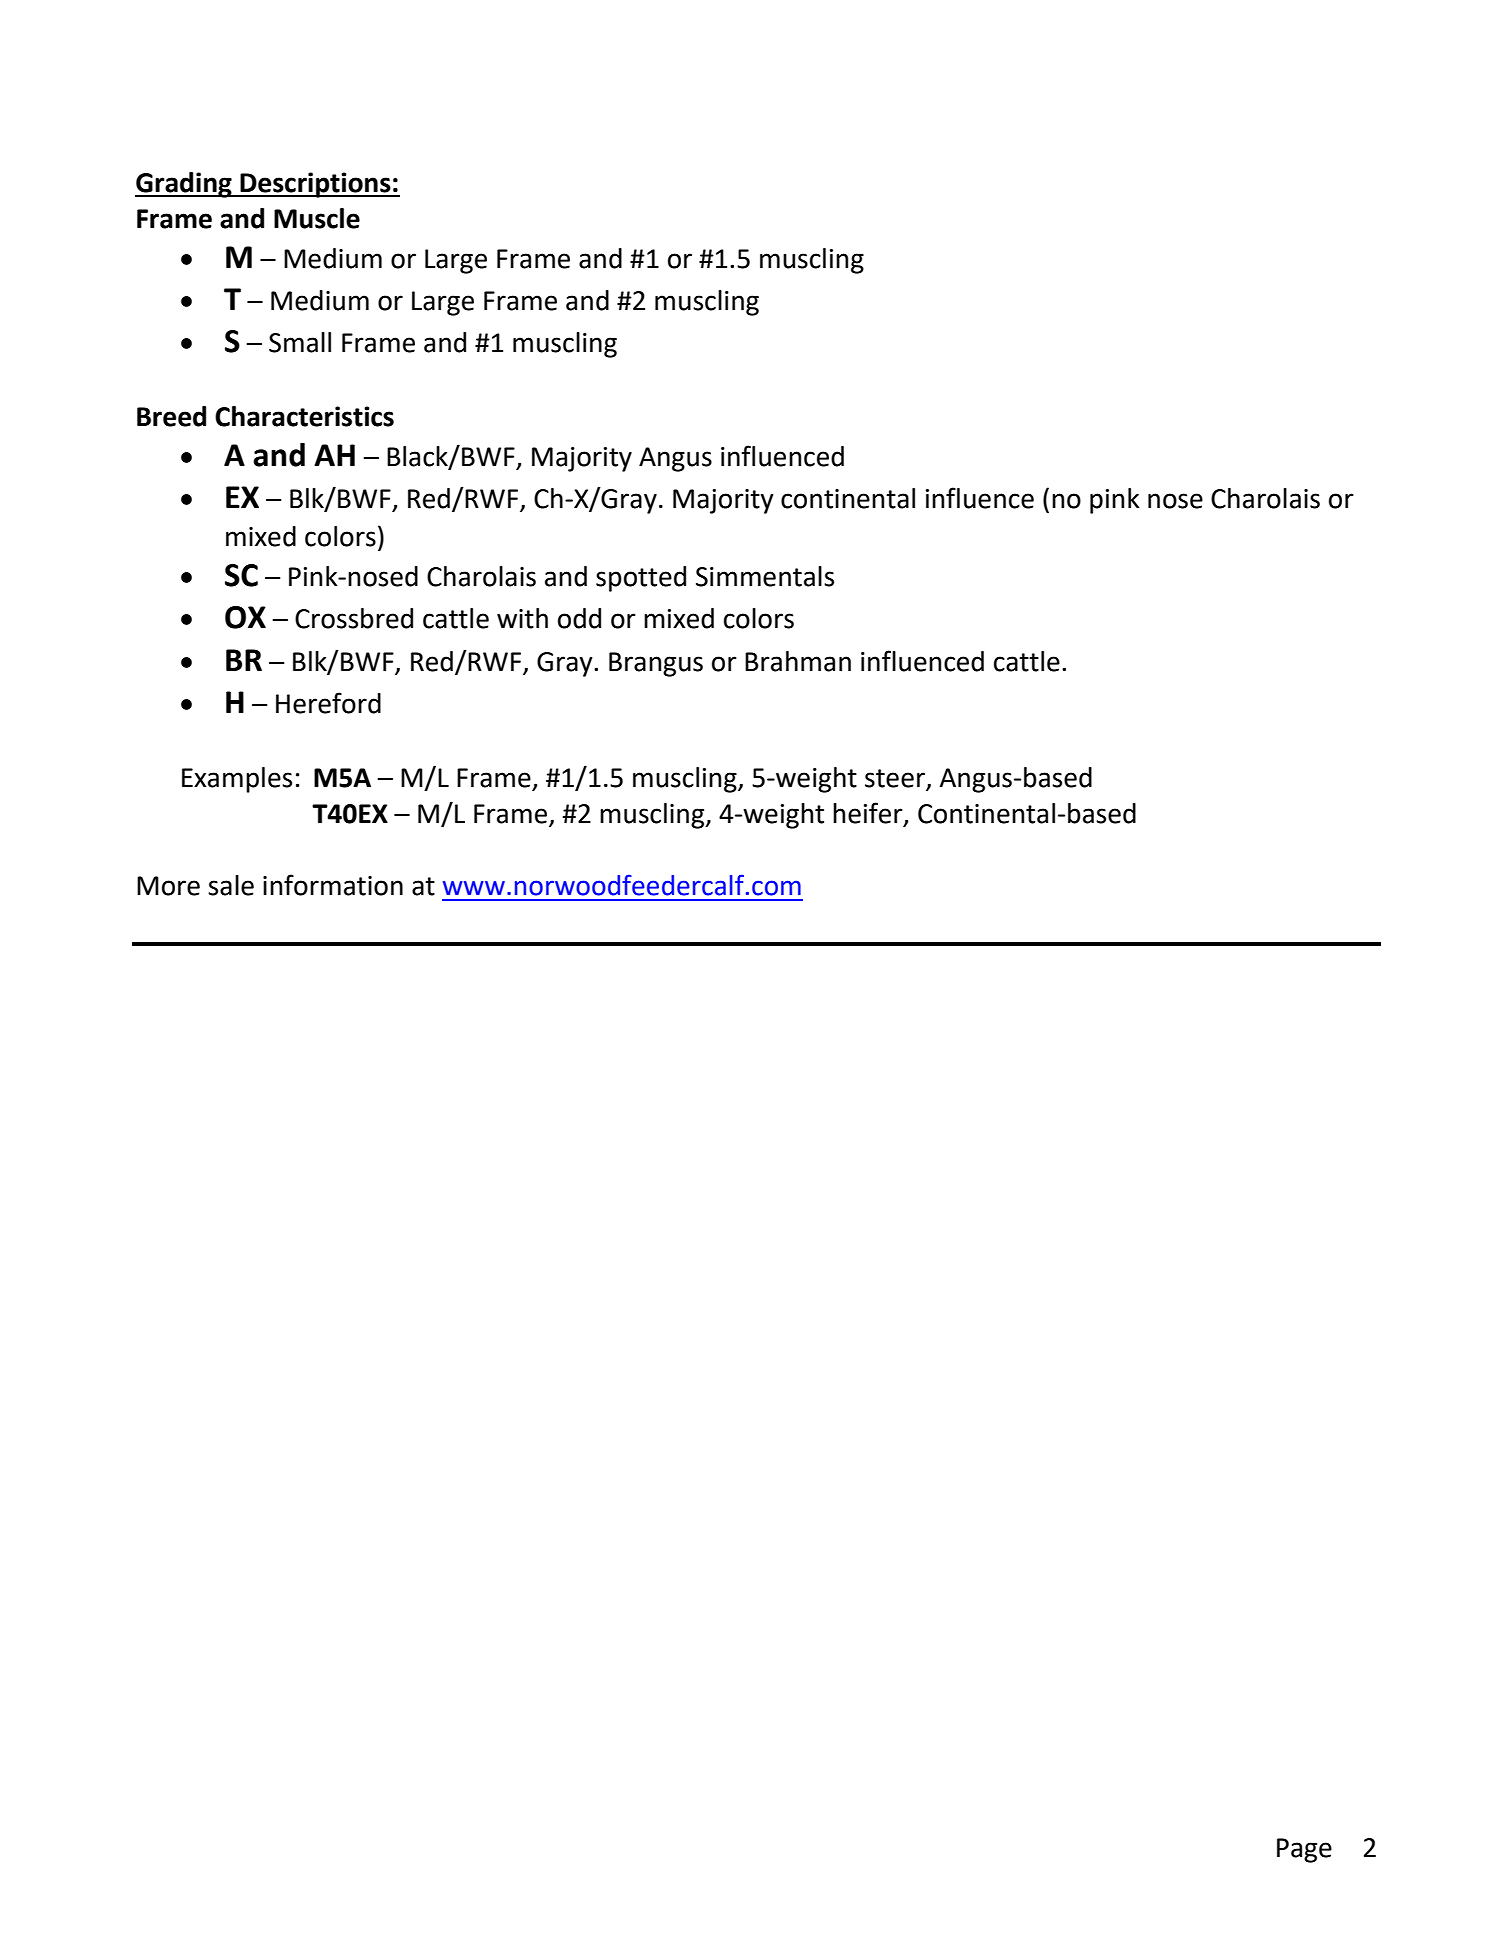 This image has height=1951, width=1508. What do you see at coordinates (316, 185) in the image?
I see `Descriptions` at bounding box center [316, 185].
